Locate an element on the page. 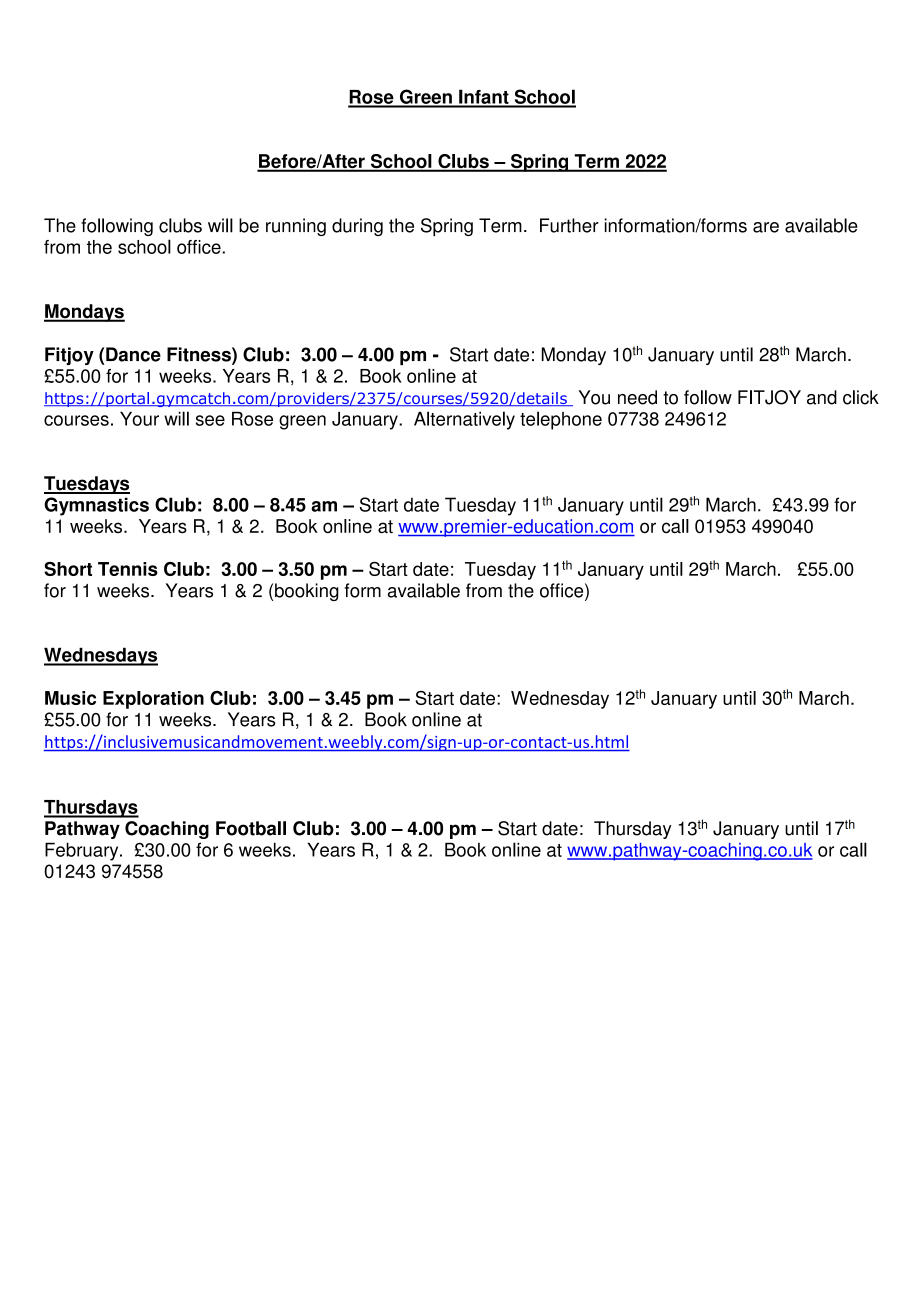 Image resolution: width=924 pixels, height=1308 pixels. click is located at coordinates (861, 397).
